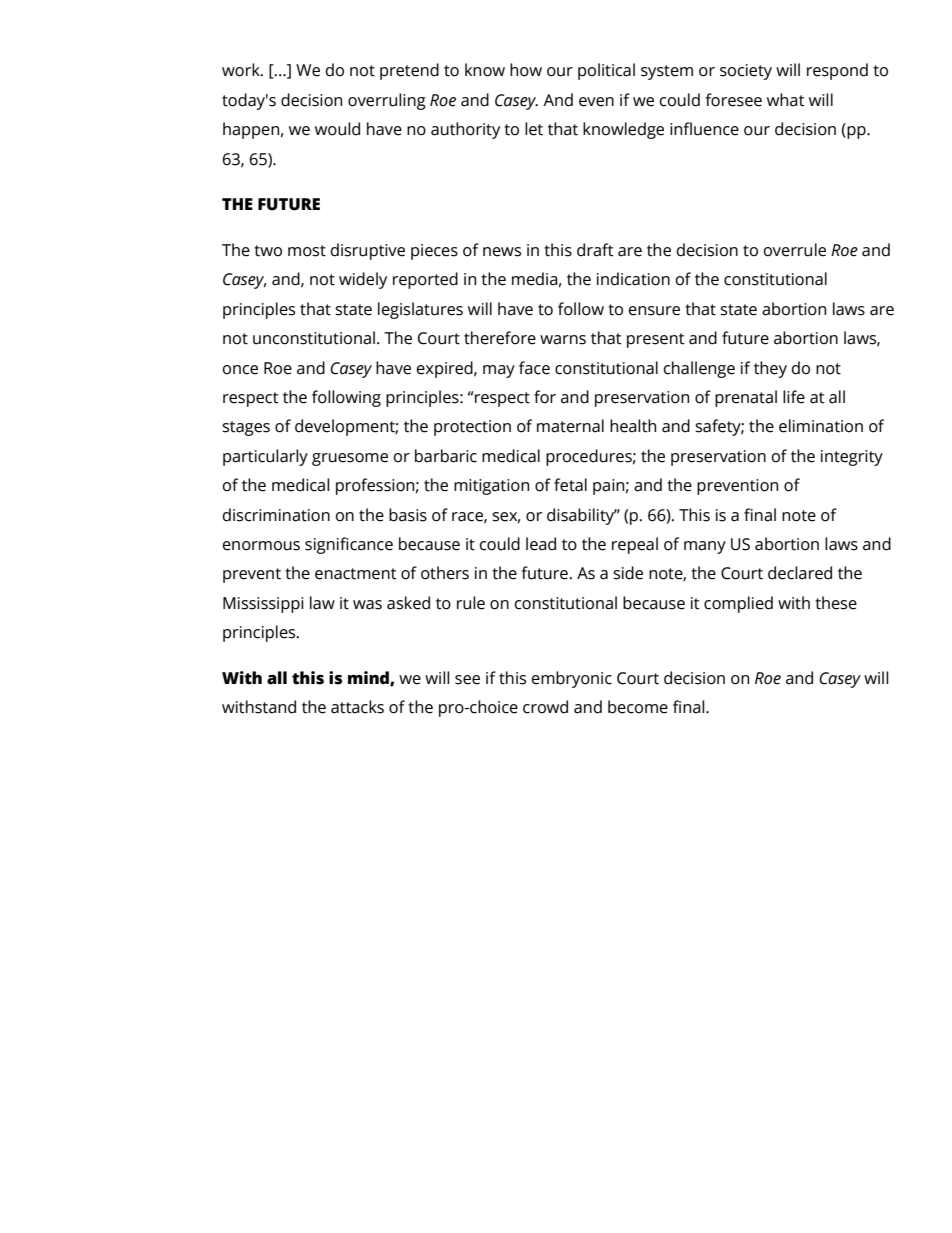 Image resolution: width=952 pixels, height=1233 pixels. What do you see at coordinates (633, 279) in the page?
I see `indication` at bounding box center [633, 279].
